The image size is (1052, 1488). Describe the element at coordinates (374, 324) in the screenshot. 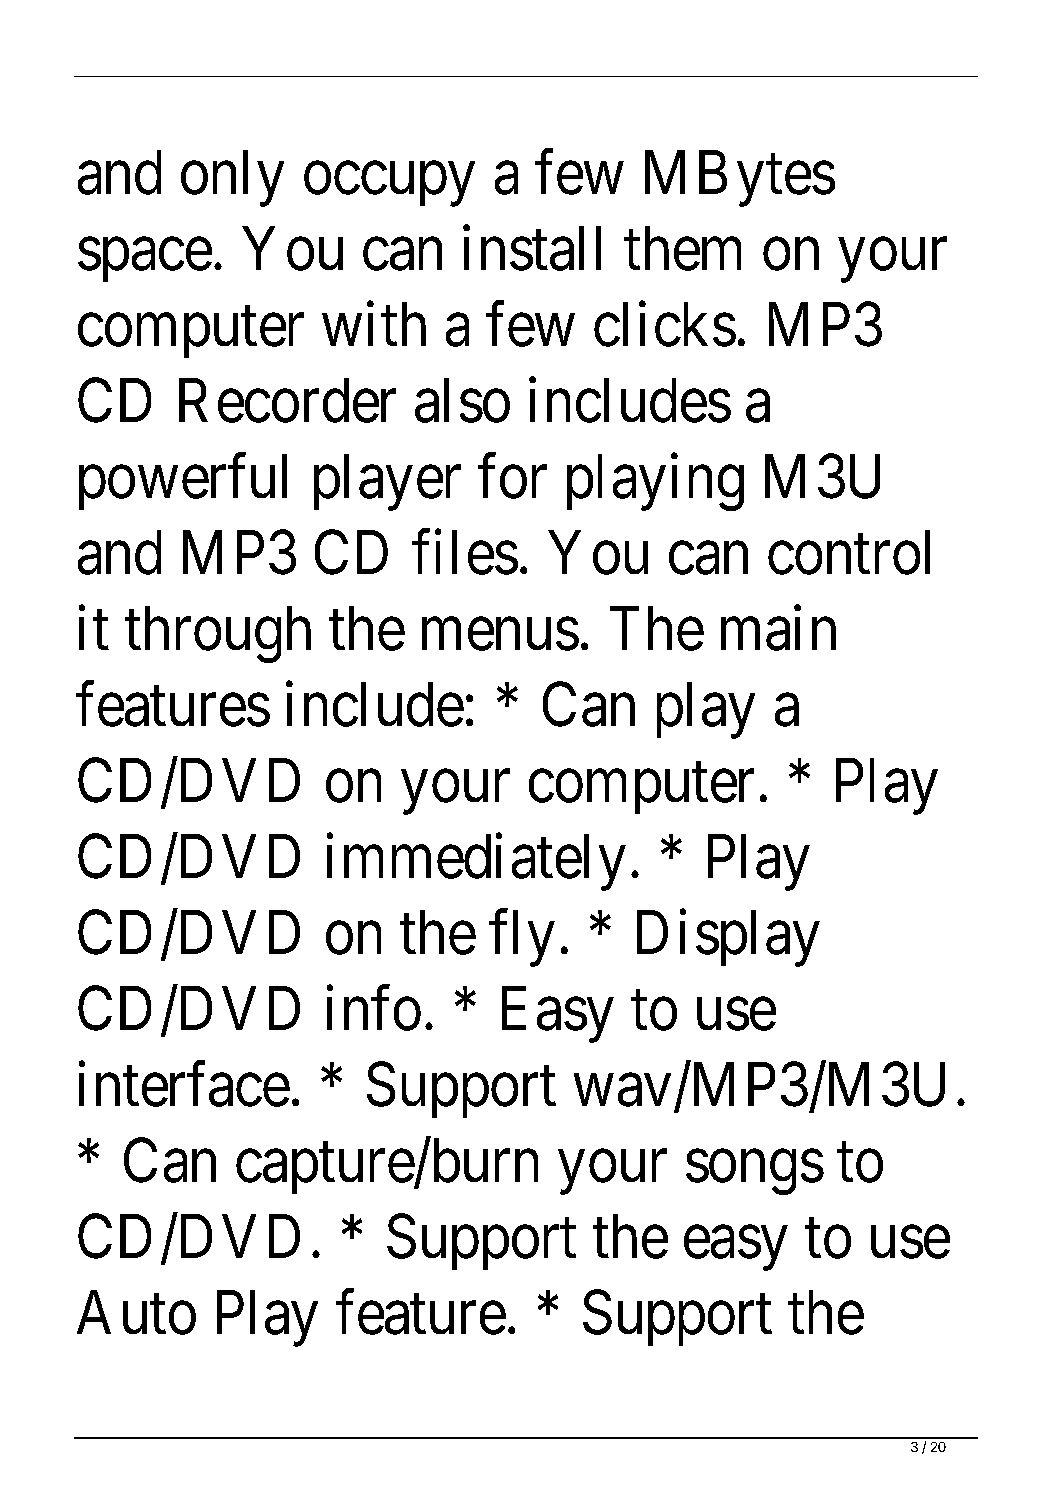

I see `with` at that location.
